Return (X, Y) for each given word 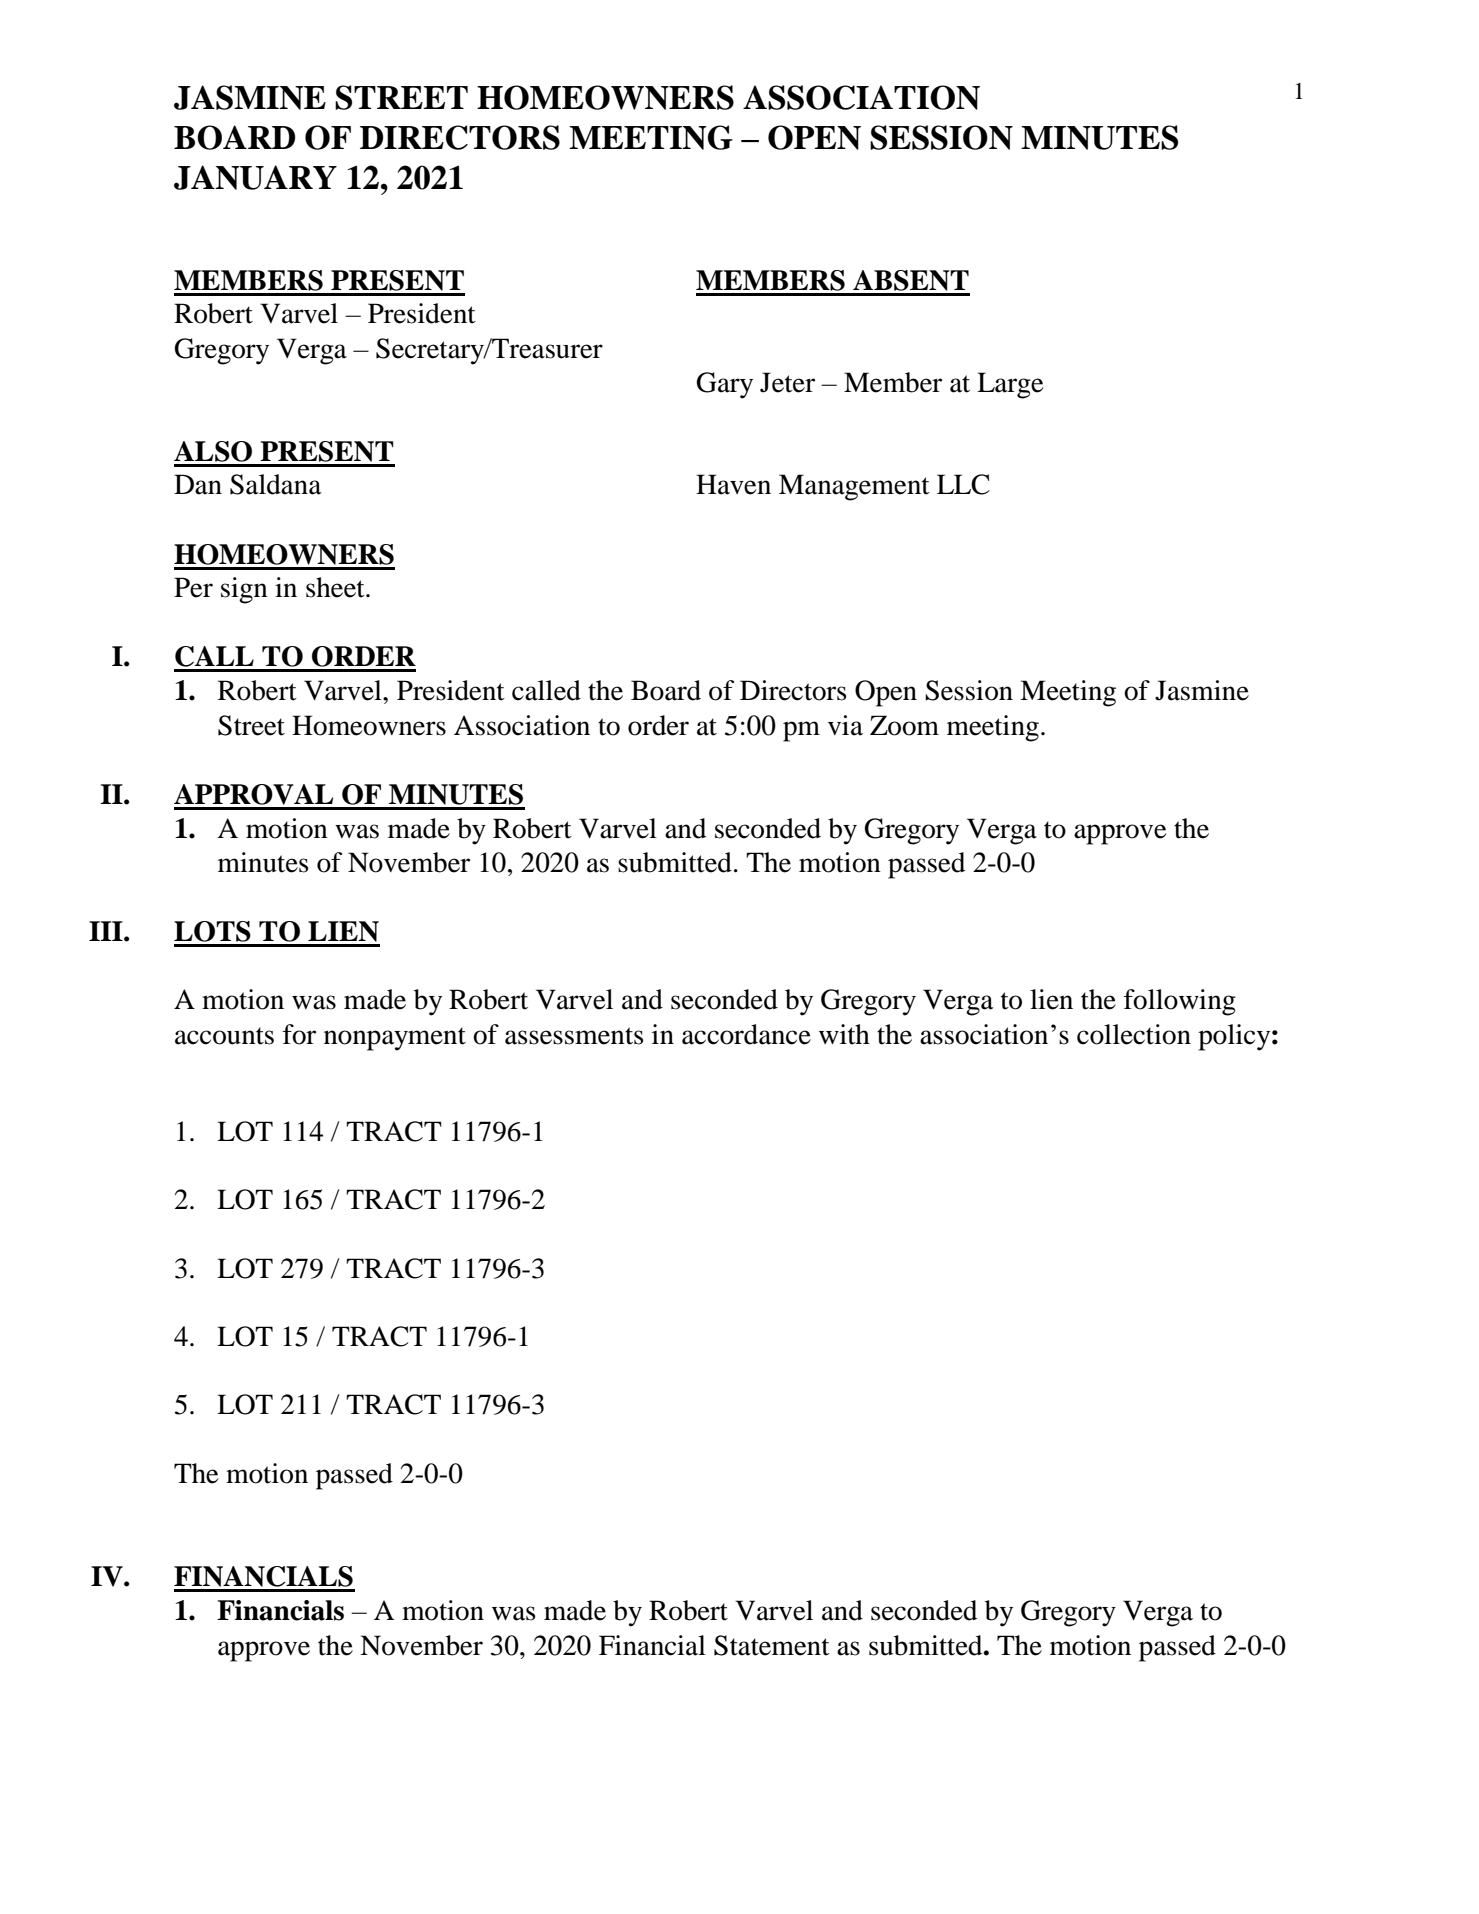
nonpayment (395, 1039)
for (299, 1034)
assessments (574, 1036)
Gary (725, 385)
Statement (772, 1645)
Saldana (275, 484)
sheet (336, 587)
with (844, 1034)
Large (1010, 385)
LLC (963, 484)
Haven (733, 484)
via (845, 725)
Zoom (904, 725)
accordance (746, 1034)
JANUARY (255, 177)
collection (1134, 1034)
